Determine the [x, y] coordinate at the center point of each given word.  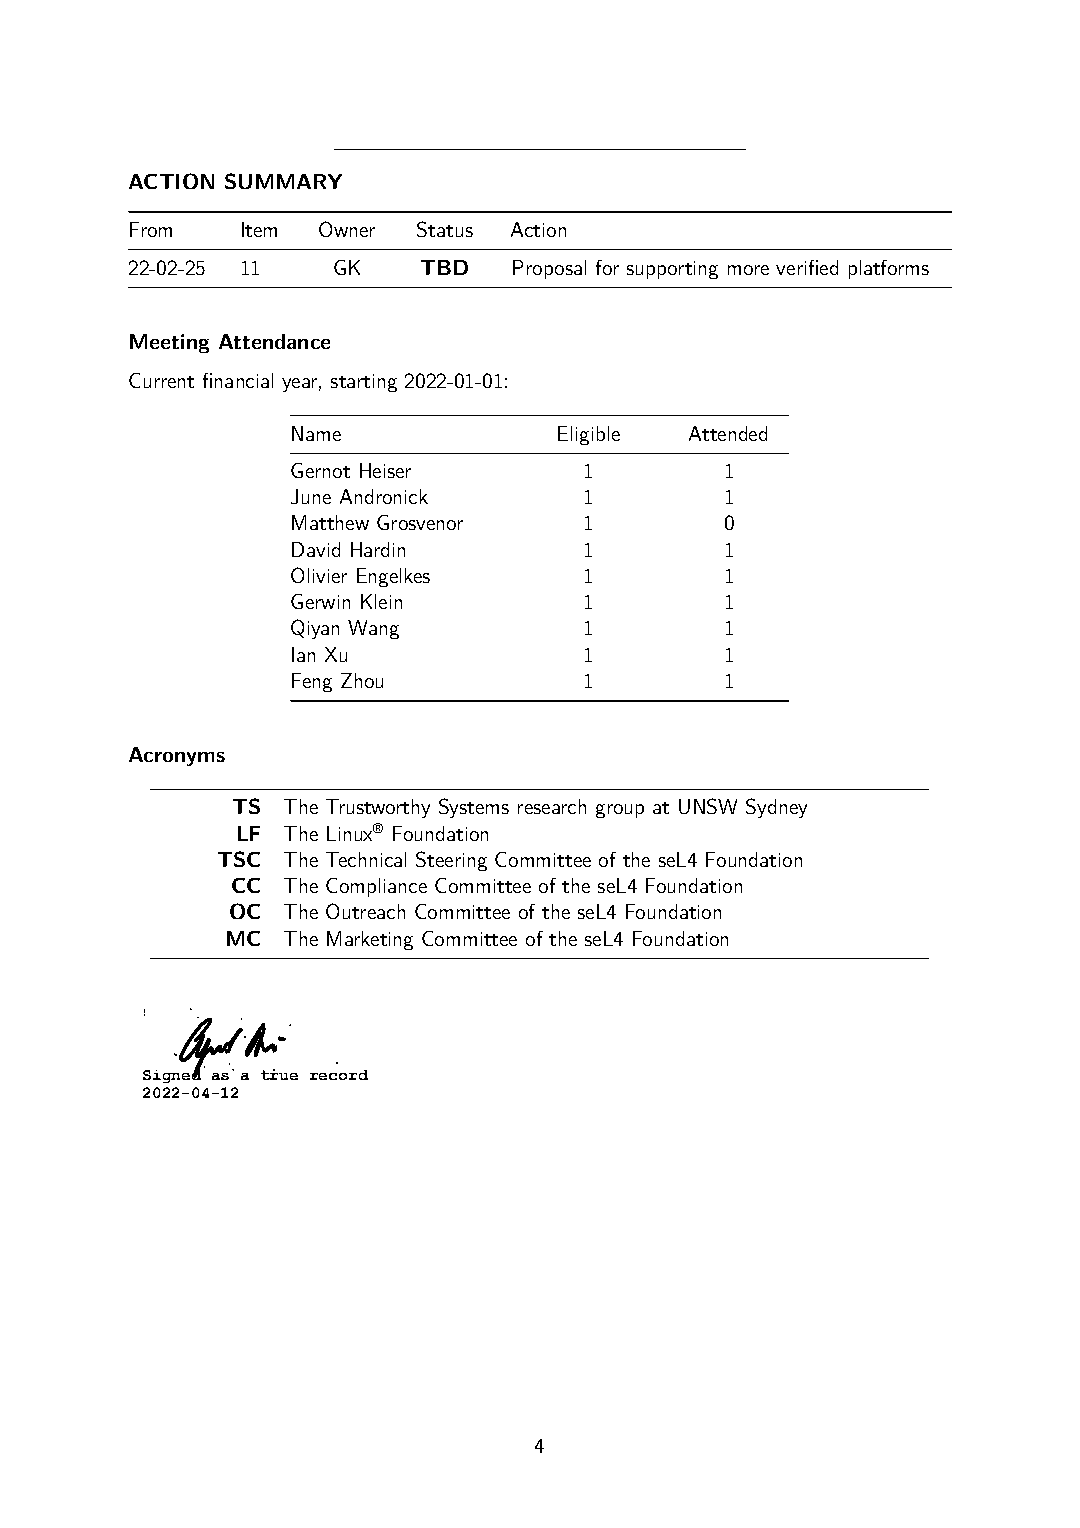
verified [807, 267]
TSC [239, 859]
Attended [728, 433]
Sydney [776, 808]
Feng [312, 682]
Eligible [589, 435]
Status [445, 229]
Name [316, 433]
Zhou [362, 680]
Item [259, 229]
